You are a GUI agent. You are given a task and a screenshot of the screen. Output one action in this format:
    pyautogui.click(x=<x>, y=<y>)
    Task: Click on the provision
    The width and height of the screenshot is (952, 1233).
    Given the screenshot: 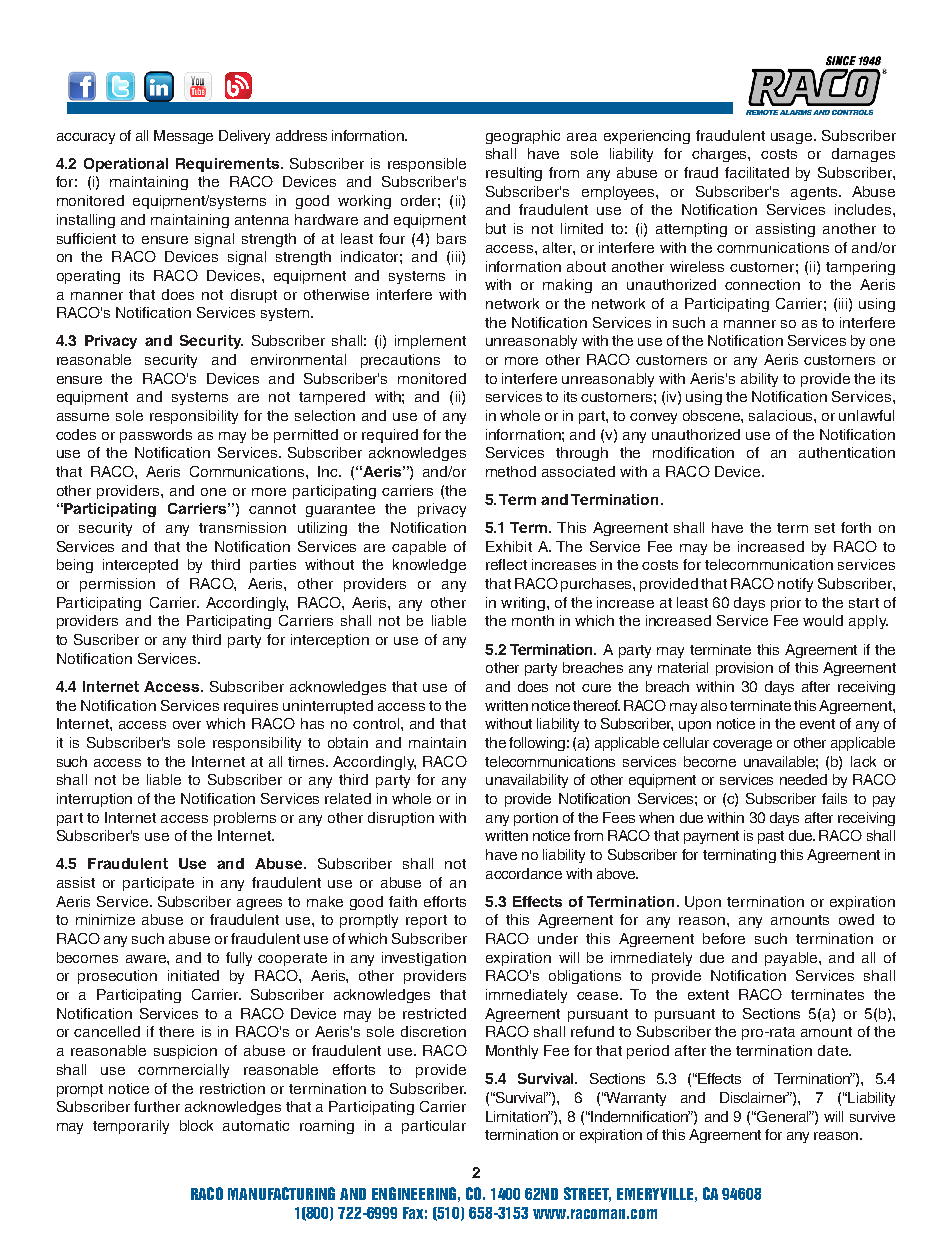 What is the action you would take?
    pyautogui.click(x=744, y=669)
